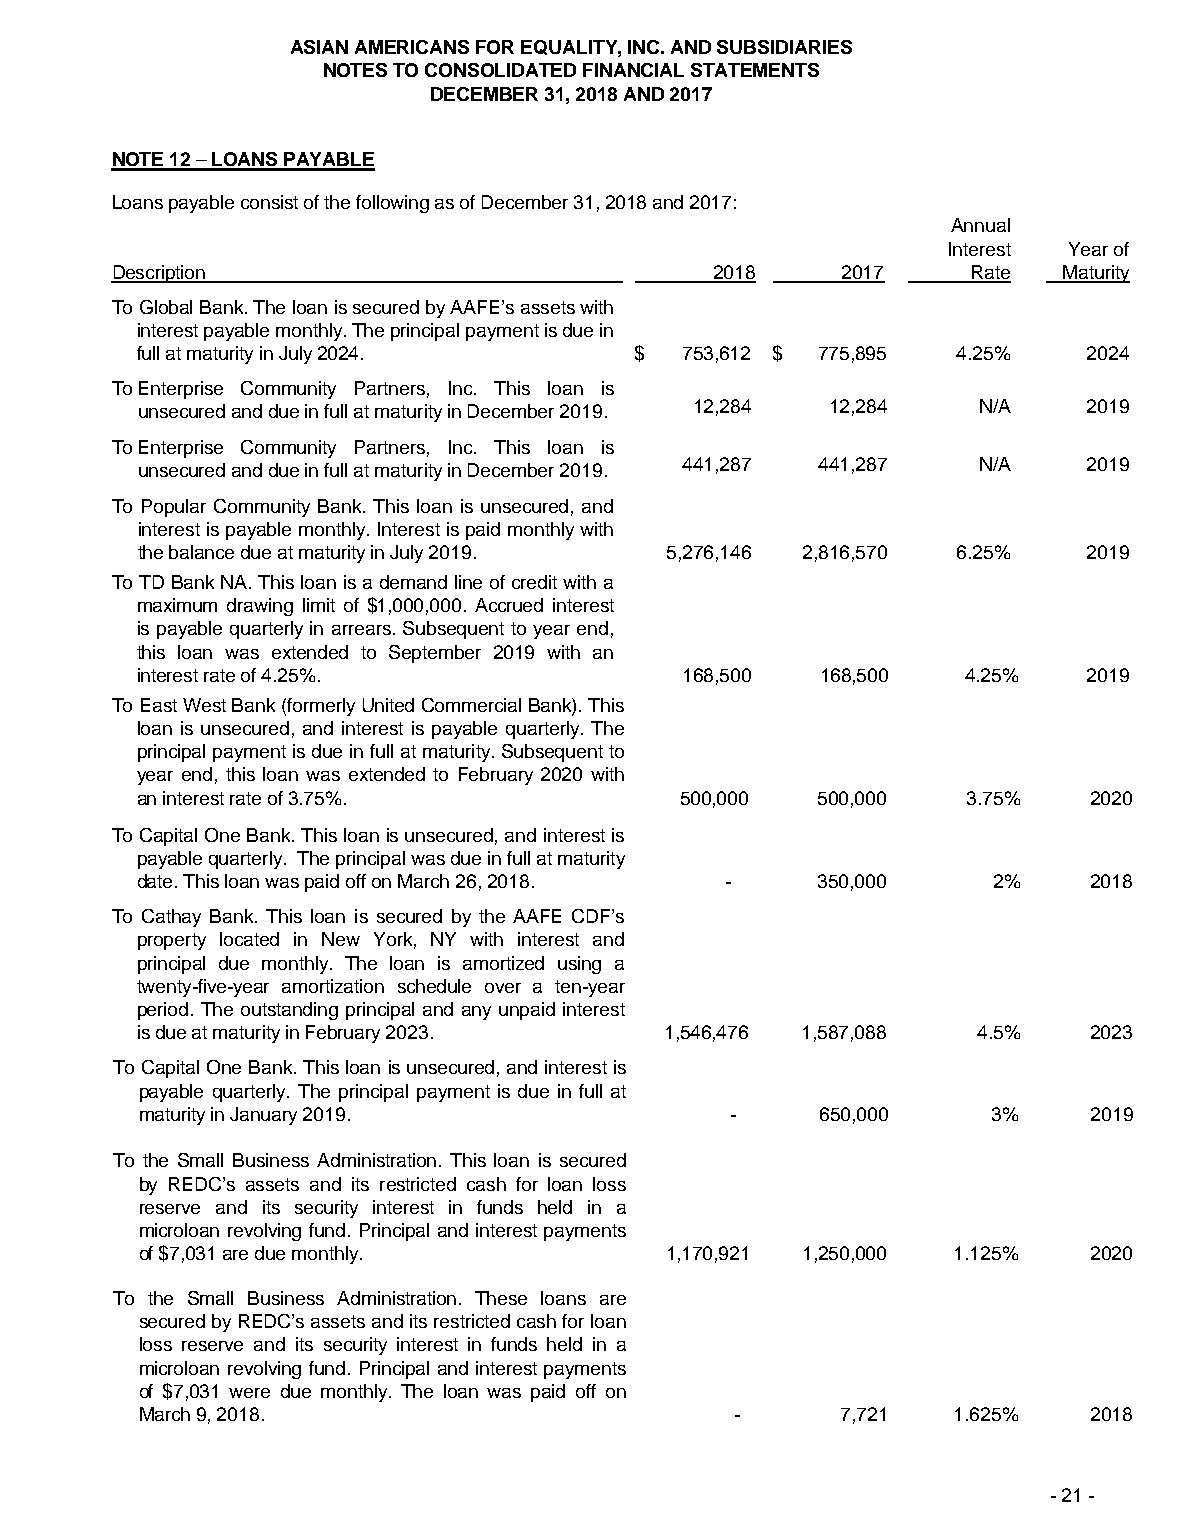  Describe the element at coordinates (633, 70) in the image. I see `FINANCIAL` at that location.
